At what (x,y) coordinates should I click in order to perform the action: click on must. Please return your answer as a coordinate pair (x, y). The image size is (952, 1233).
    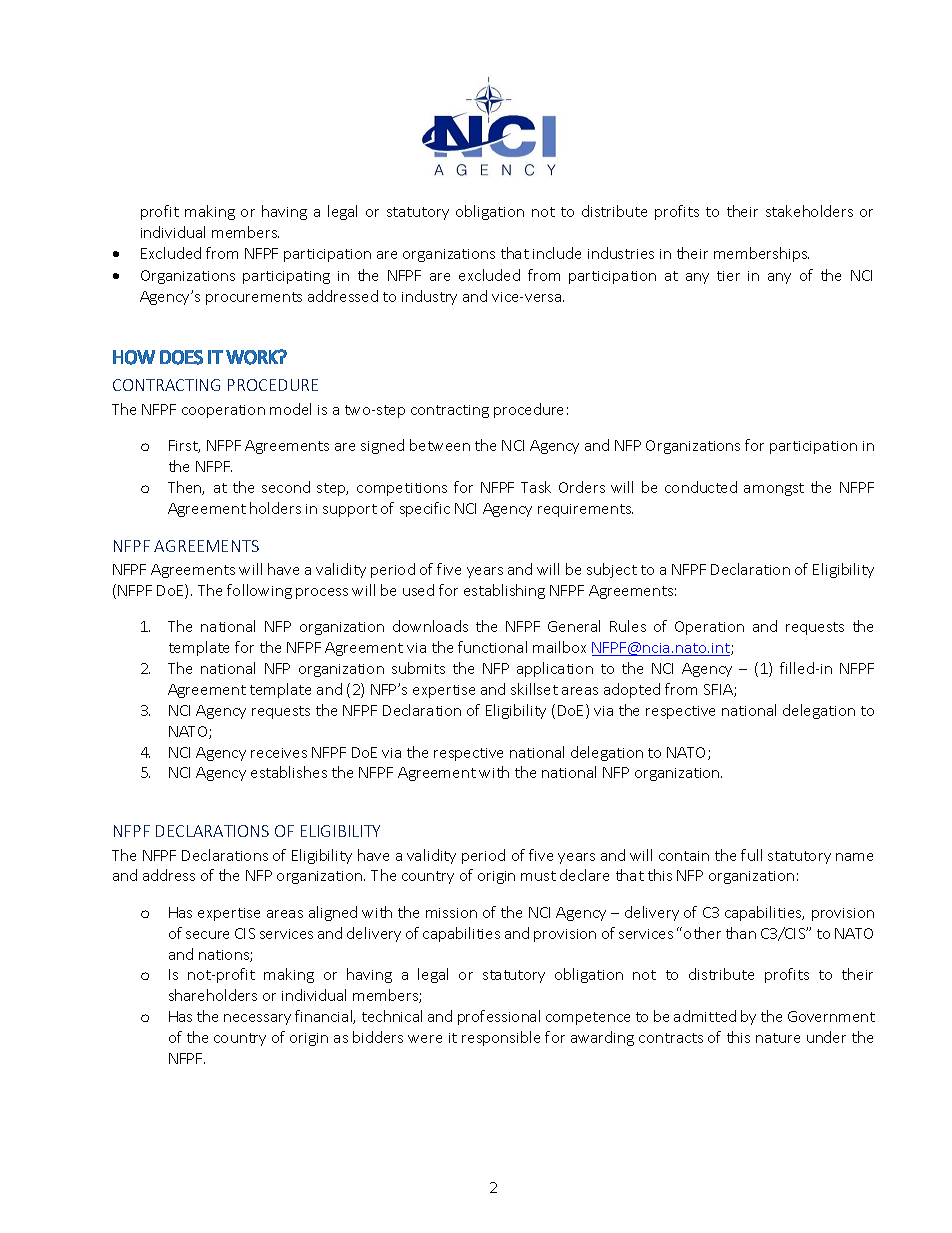
    Looking at the image, I should click on (538, 876).
